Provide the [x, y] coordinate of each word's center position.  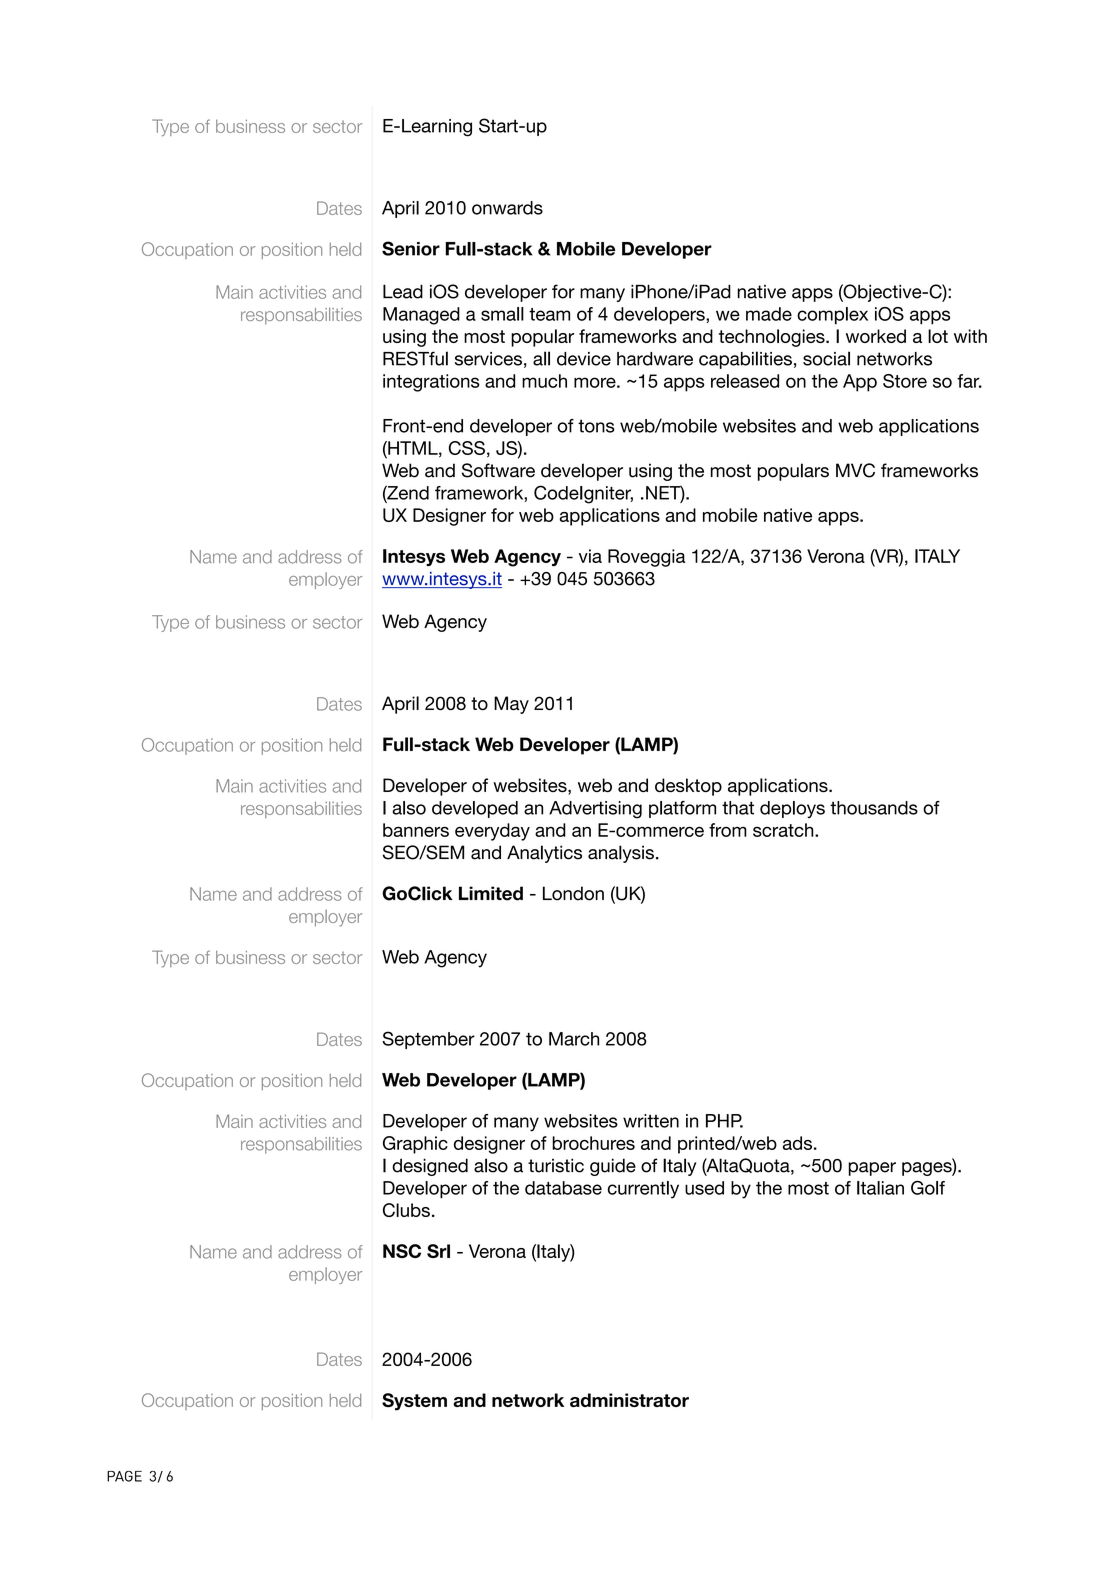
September [429, 1040]
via [590, 556]
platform [682, 809]
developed [475, 809]
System [414, 1402]
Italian [880, 1188]
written [651, 1121]
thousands [874, 808]
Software [498, 470]
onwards [507, 208]
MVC [855, 470]
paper [872, 1169]
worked [876, 336]
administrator [629, 1400]
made [769, 314]
